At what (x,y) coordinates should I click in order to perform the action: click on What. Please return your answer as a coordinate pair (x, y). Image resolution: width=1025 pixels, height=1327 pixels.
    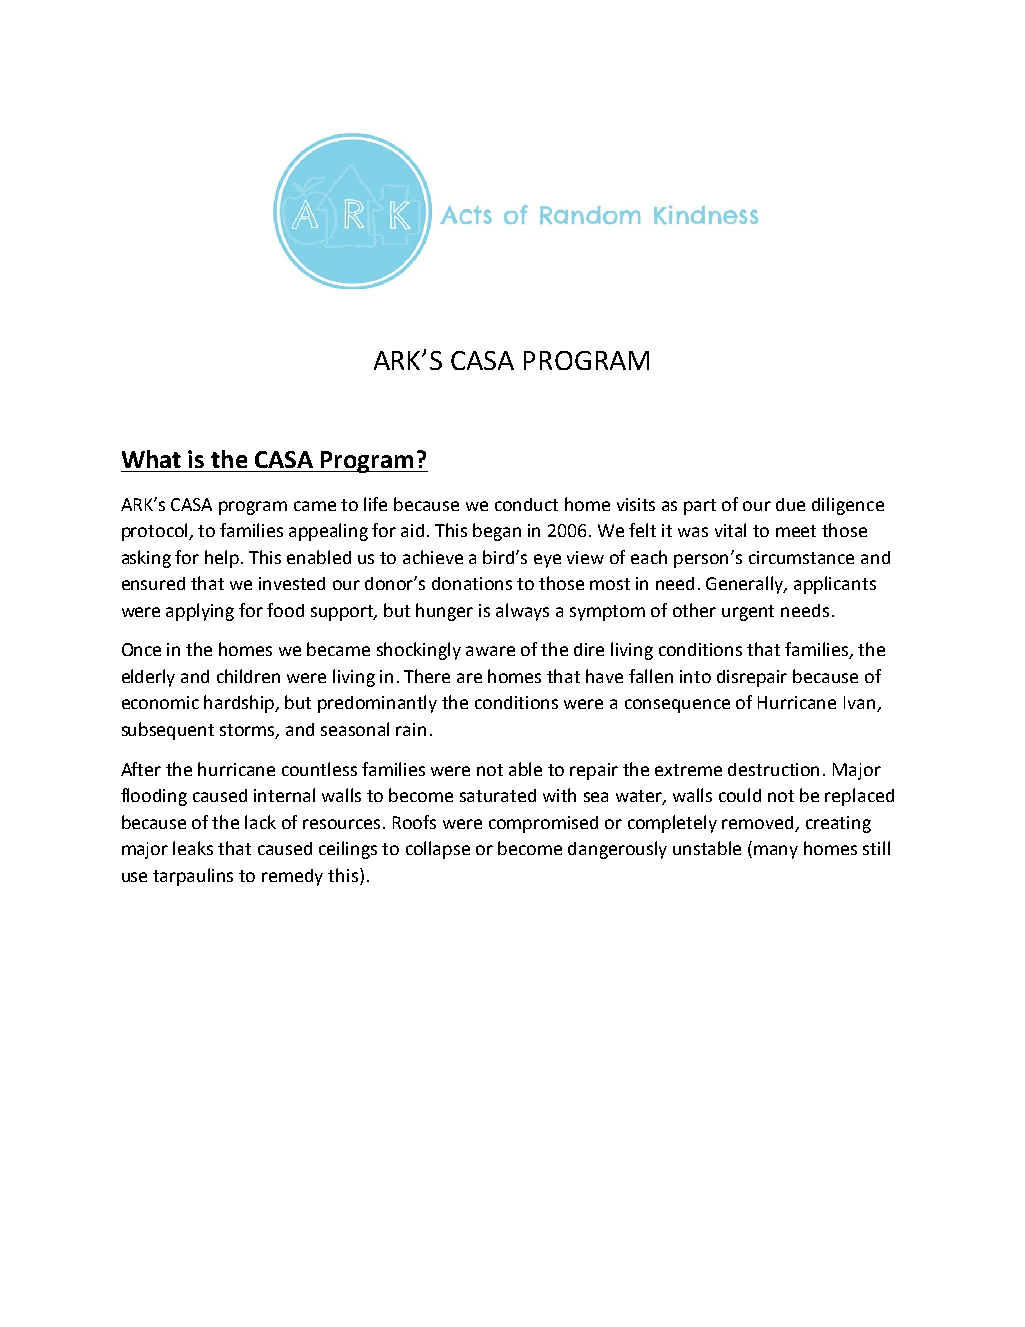
    Looking at the image, I should click on (151, 459).
